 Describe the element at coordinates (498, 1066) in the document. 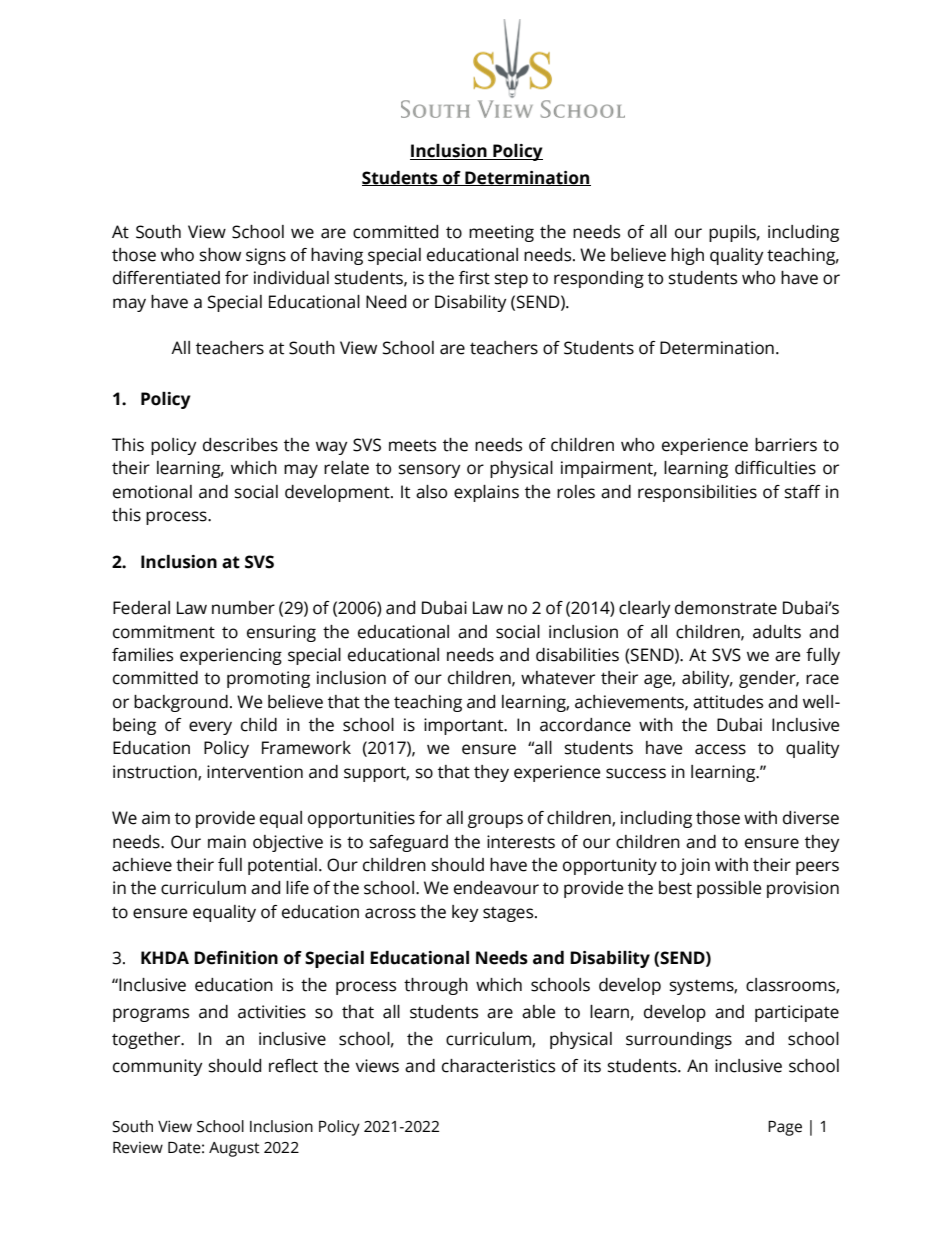

I see `characteristics` at that location.
